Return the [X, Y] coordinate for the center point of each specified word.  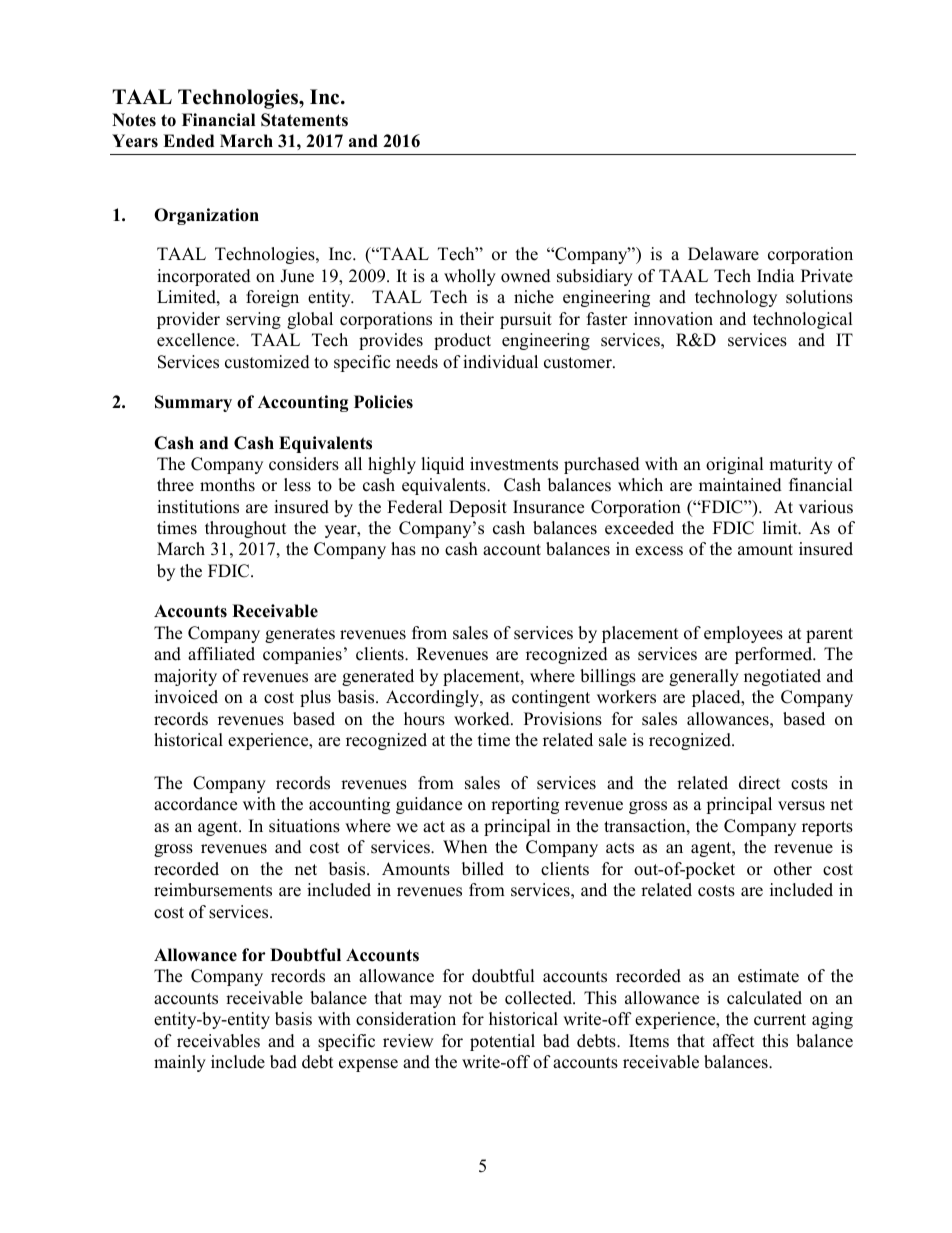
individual [500, 362]
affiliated [221, 654]
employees [743, 634]
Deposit [478, 508]
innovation [673, 319]
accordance [195, 804]
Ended [188, 141]
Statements [304, 120]
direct [759, 783]
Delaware [723, 254]
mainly [180, 1063]
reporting [525, 805]
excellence [197, 340]
